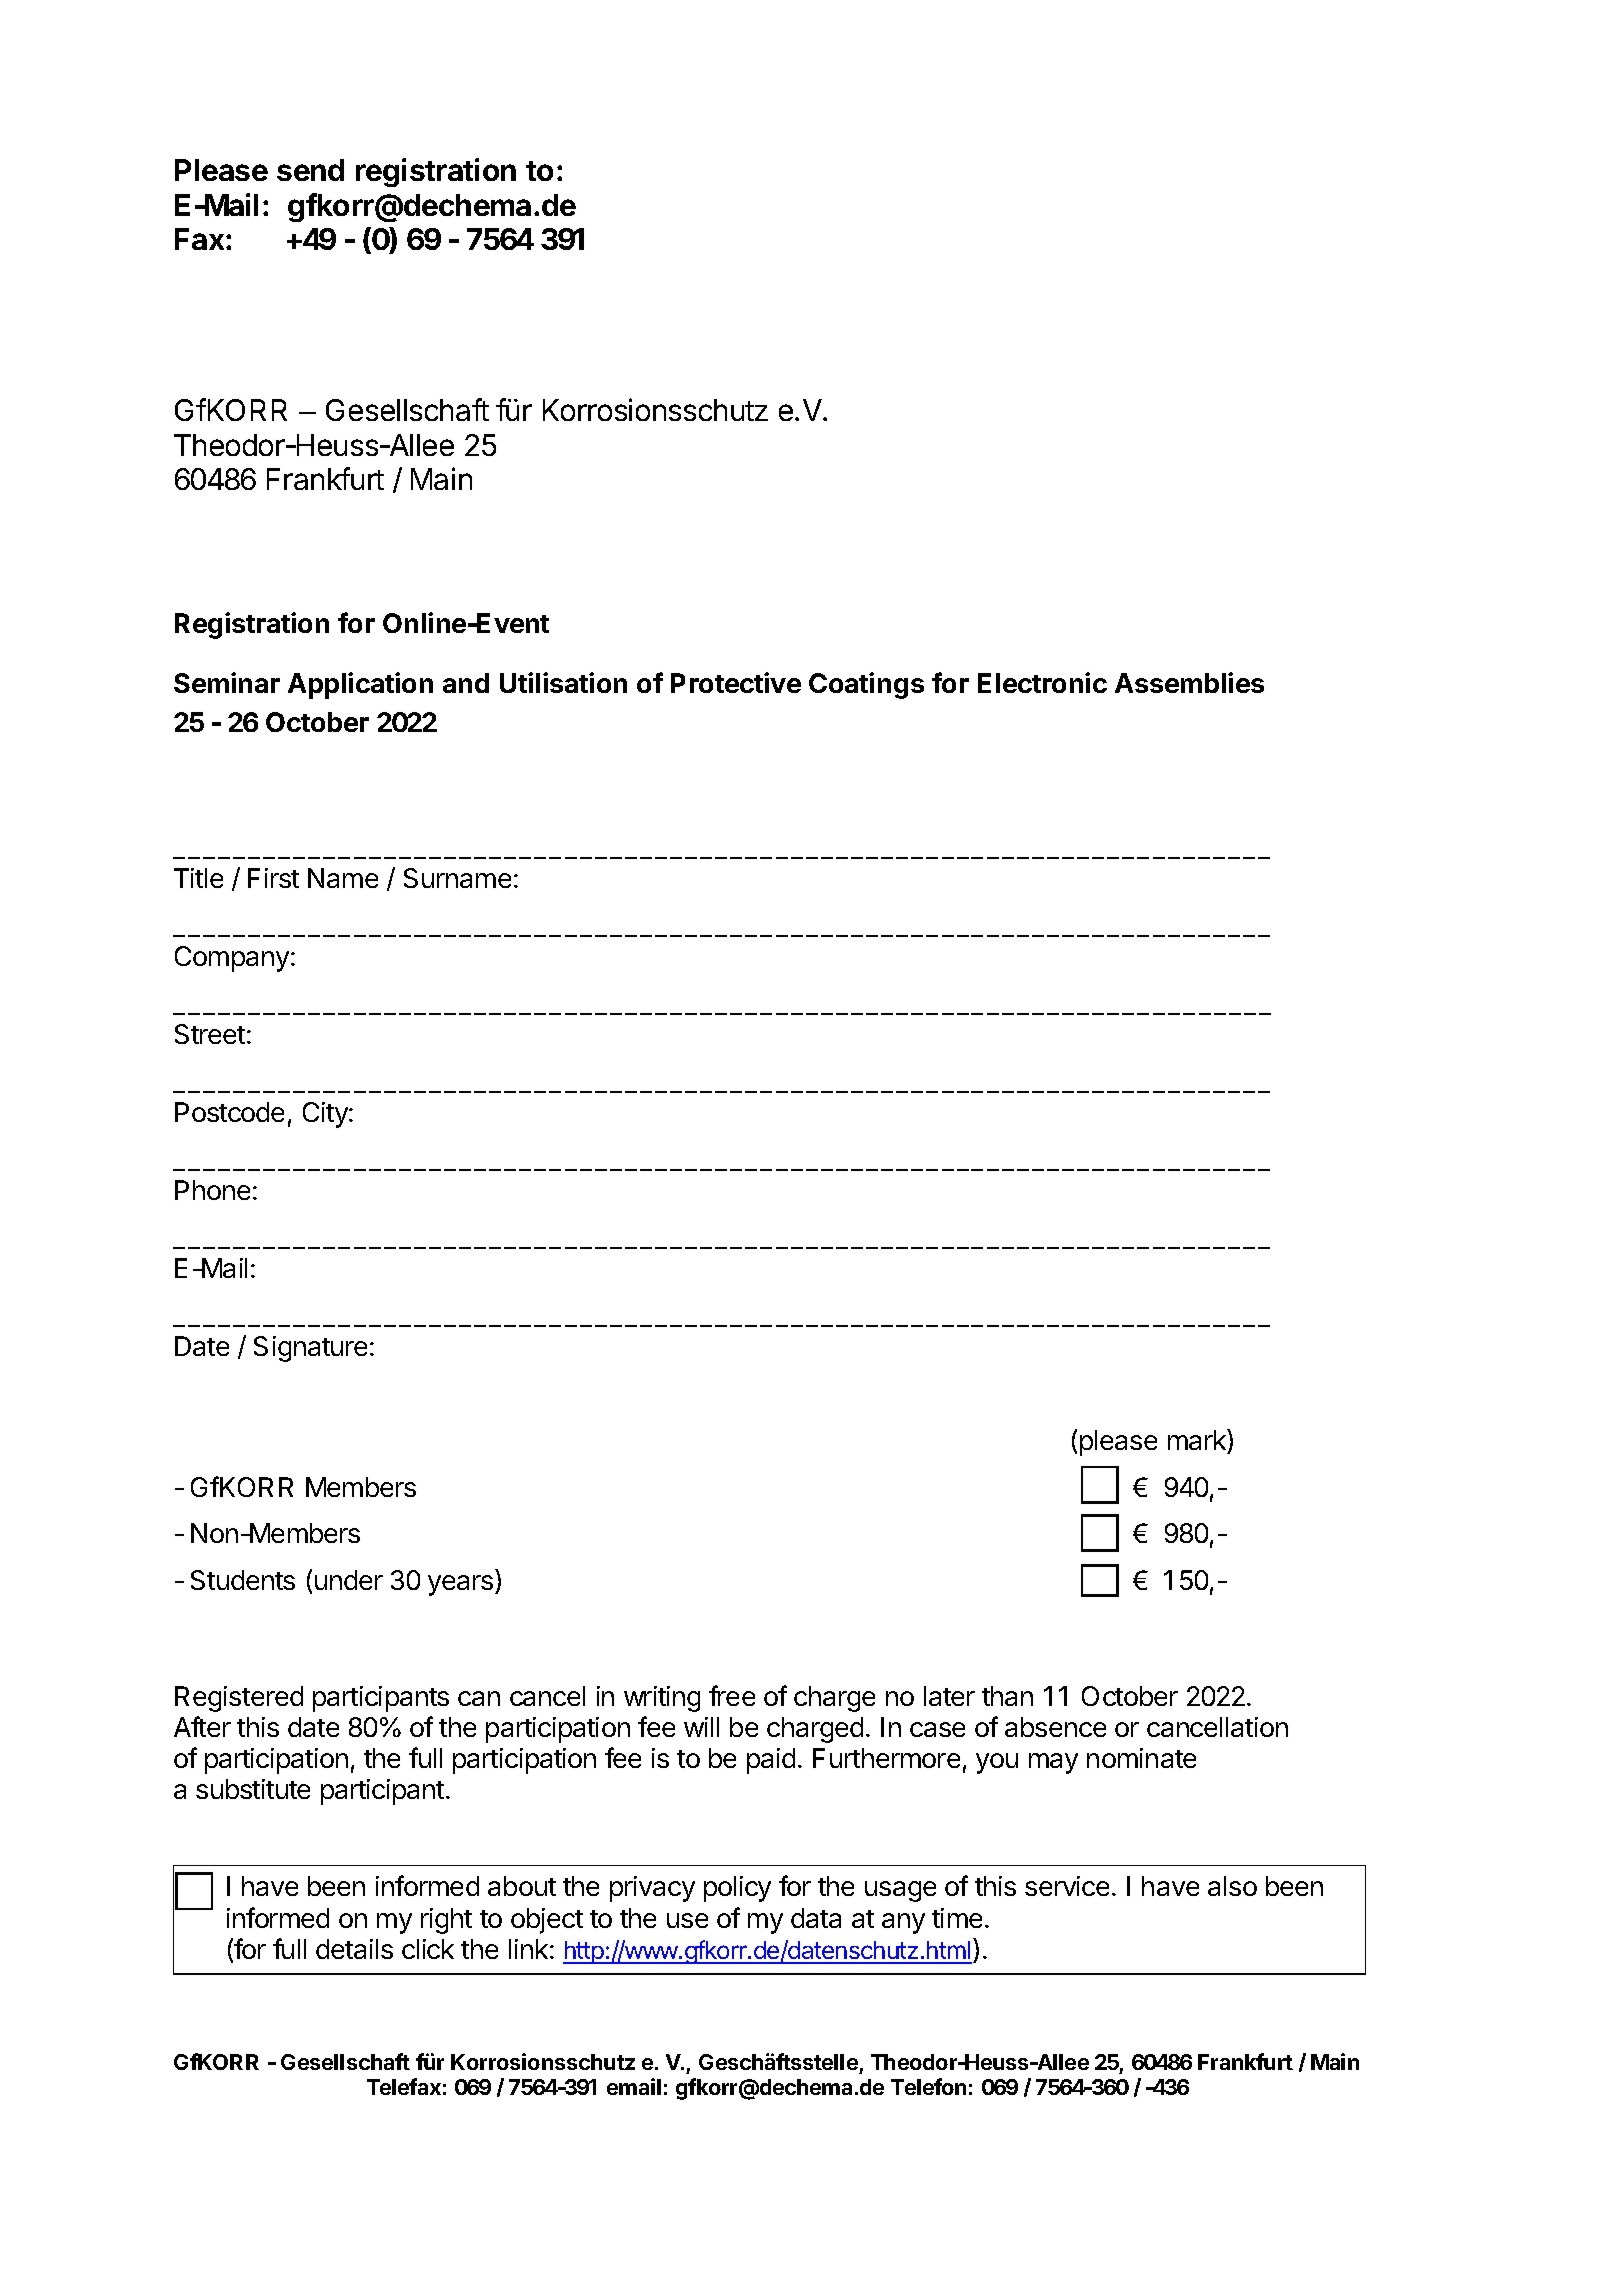 This image has width=1615, height=2284. Describe the element at coordinates (310, 170) in the image. I see `send` at that location.
